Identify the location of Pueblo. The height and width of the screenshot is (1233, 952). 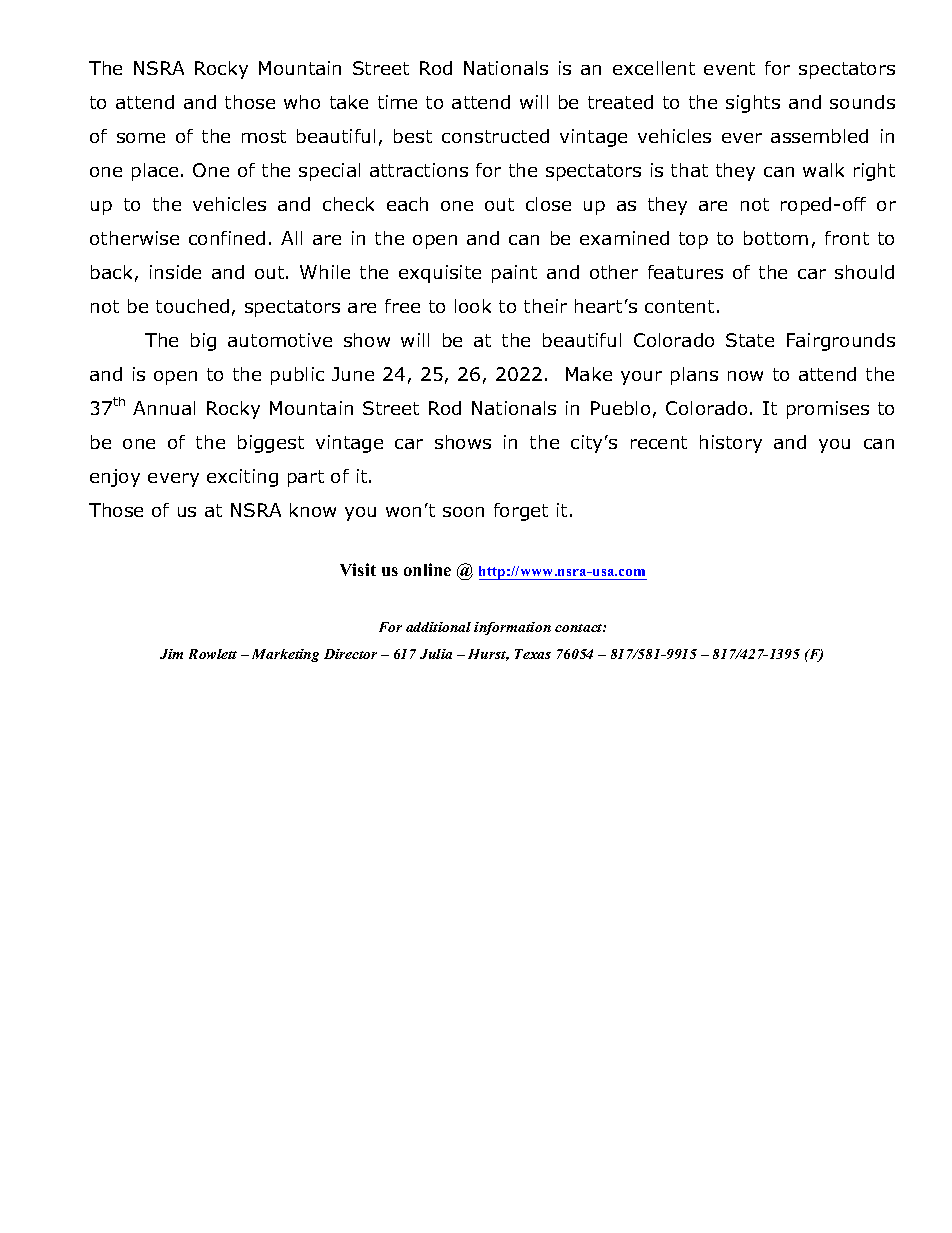
(620, 408).
